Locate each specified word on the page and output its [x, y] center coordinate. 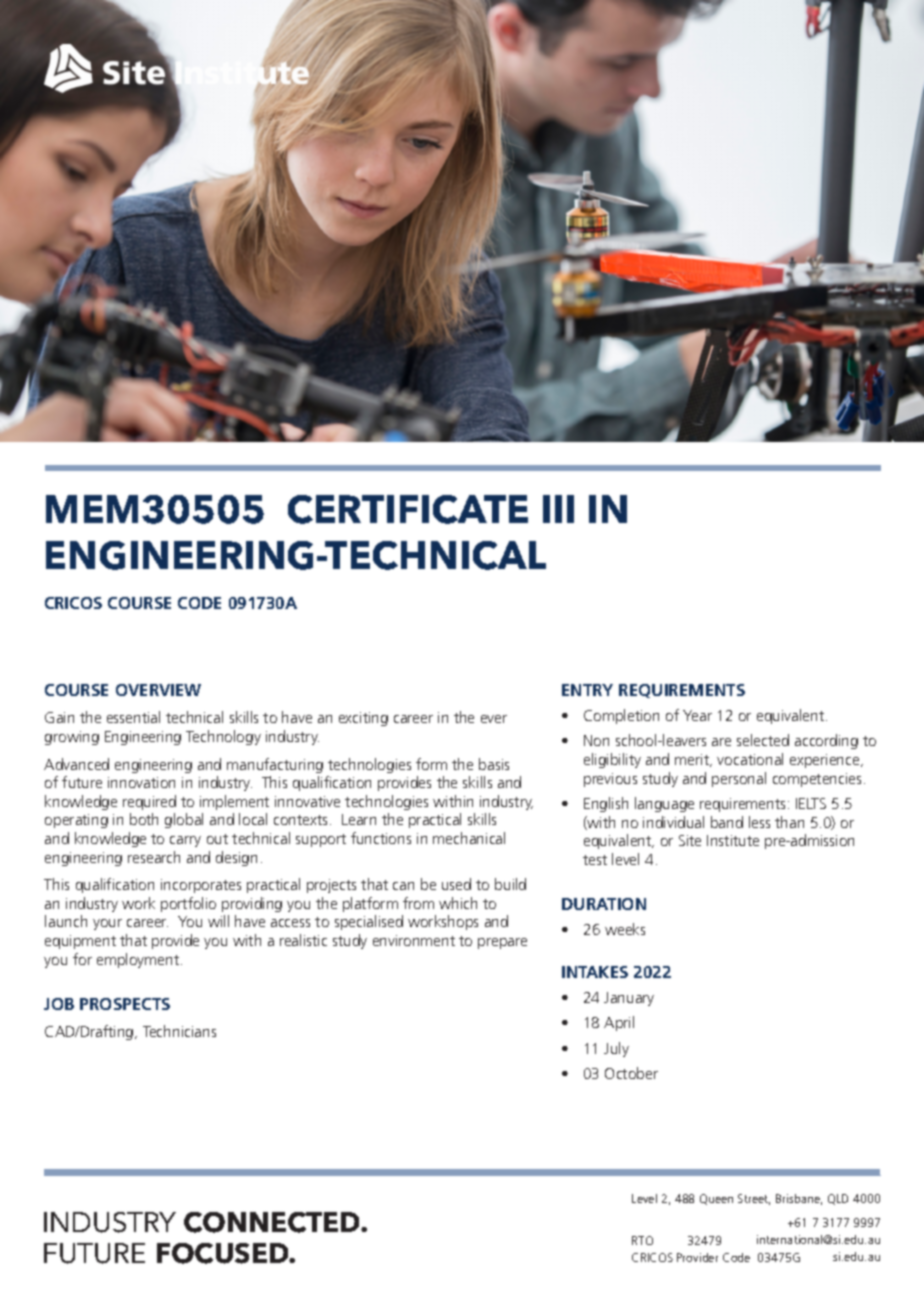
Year [697, 715]
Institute [733, 840]
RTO [642, 1240]
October [631, 1073]
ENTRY [587, 690]
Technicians [179, 1031]
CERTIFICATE [408, 509]
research [154, 857]
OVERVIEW [158, 690]
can [403, 886]
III [558, 509]
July [616, 1049]
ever [494, 719]
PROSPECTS [125, 1004]
